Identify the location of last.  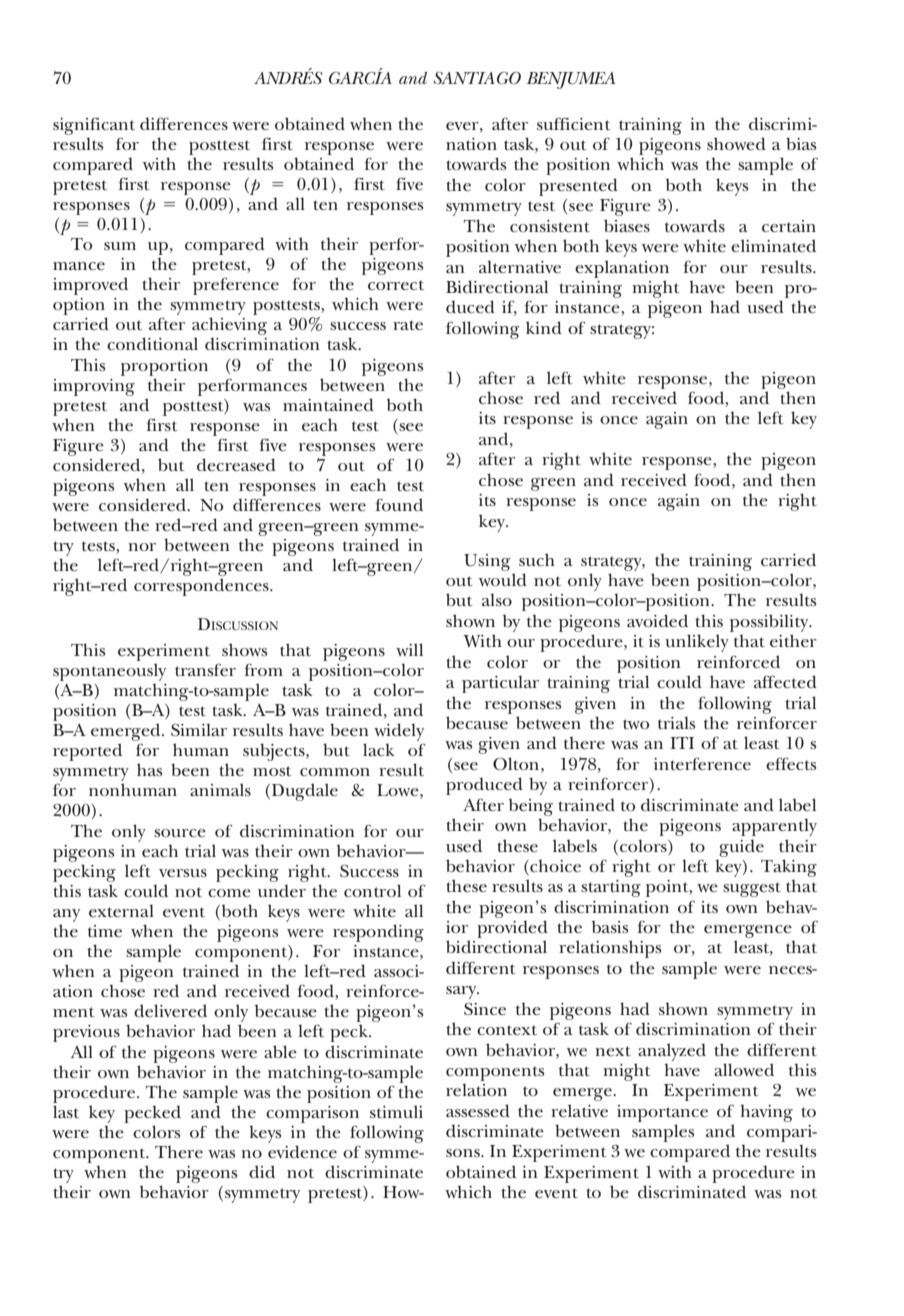
(66, 1111).
